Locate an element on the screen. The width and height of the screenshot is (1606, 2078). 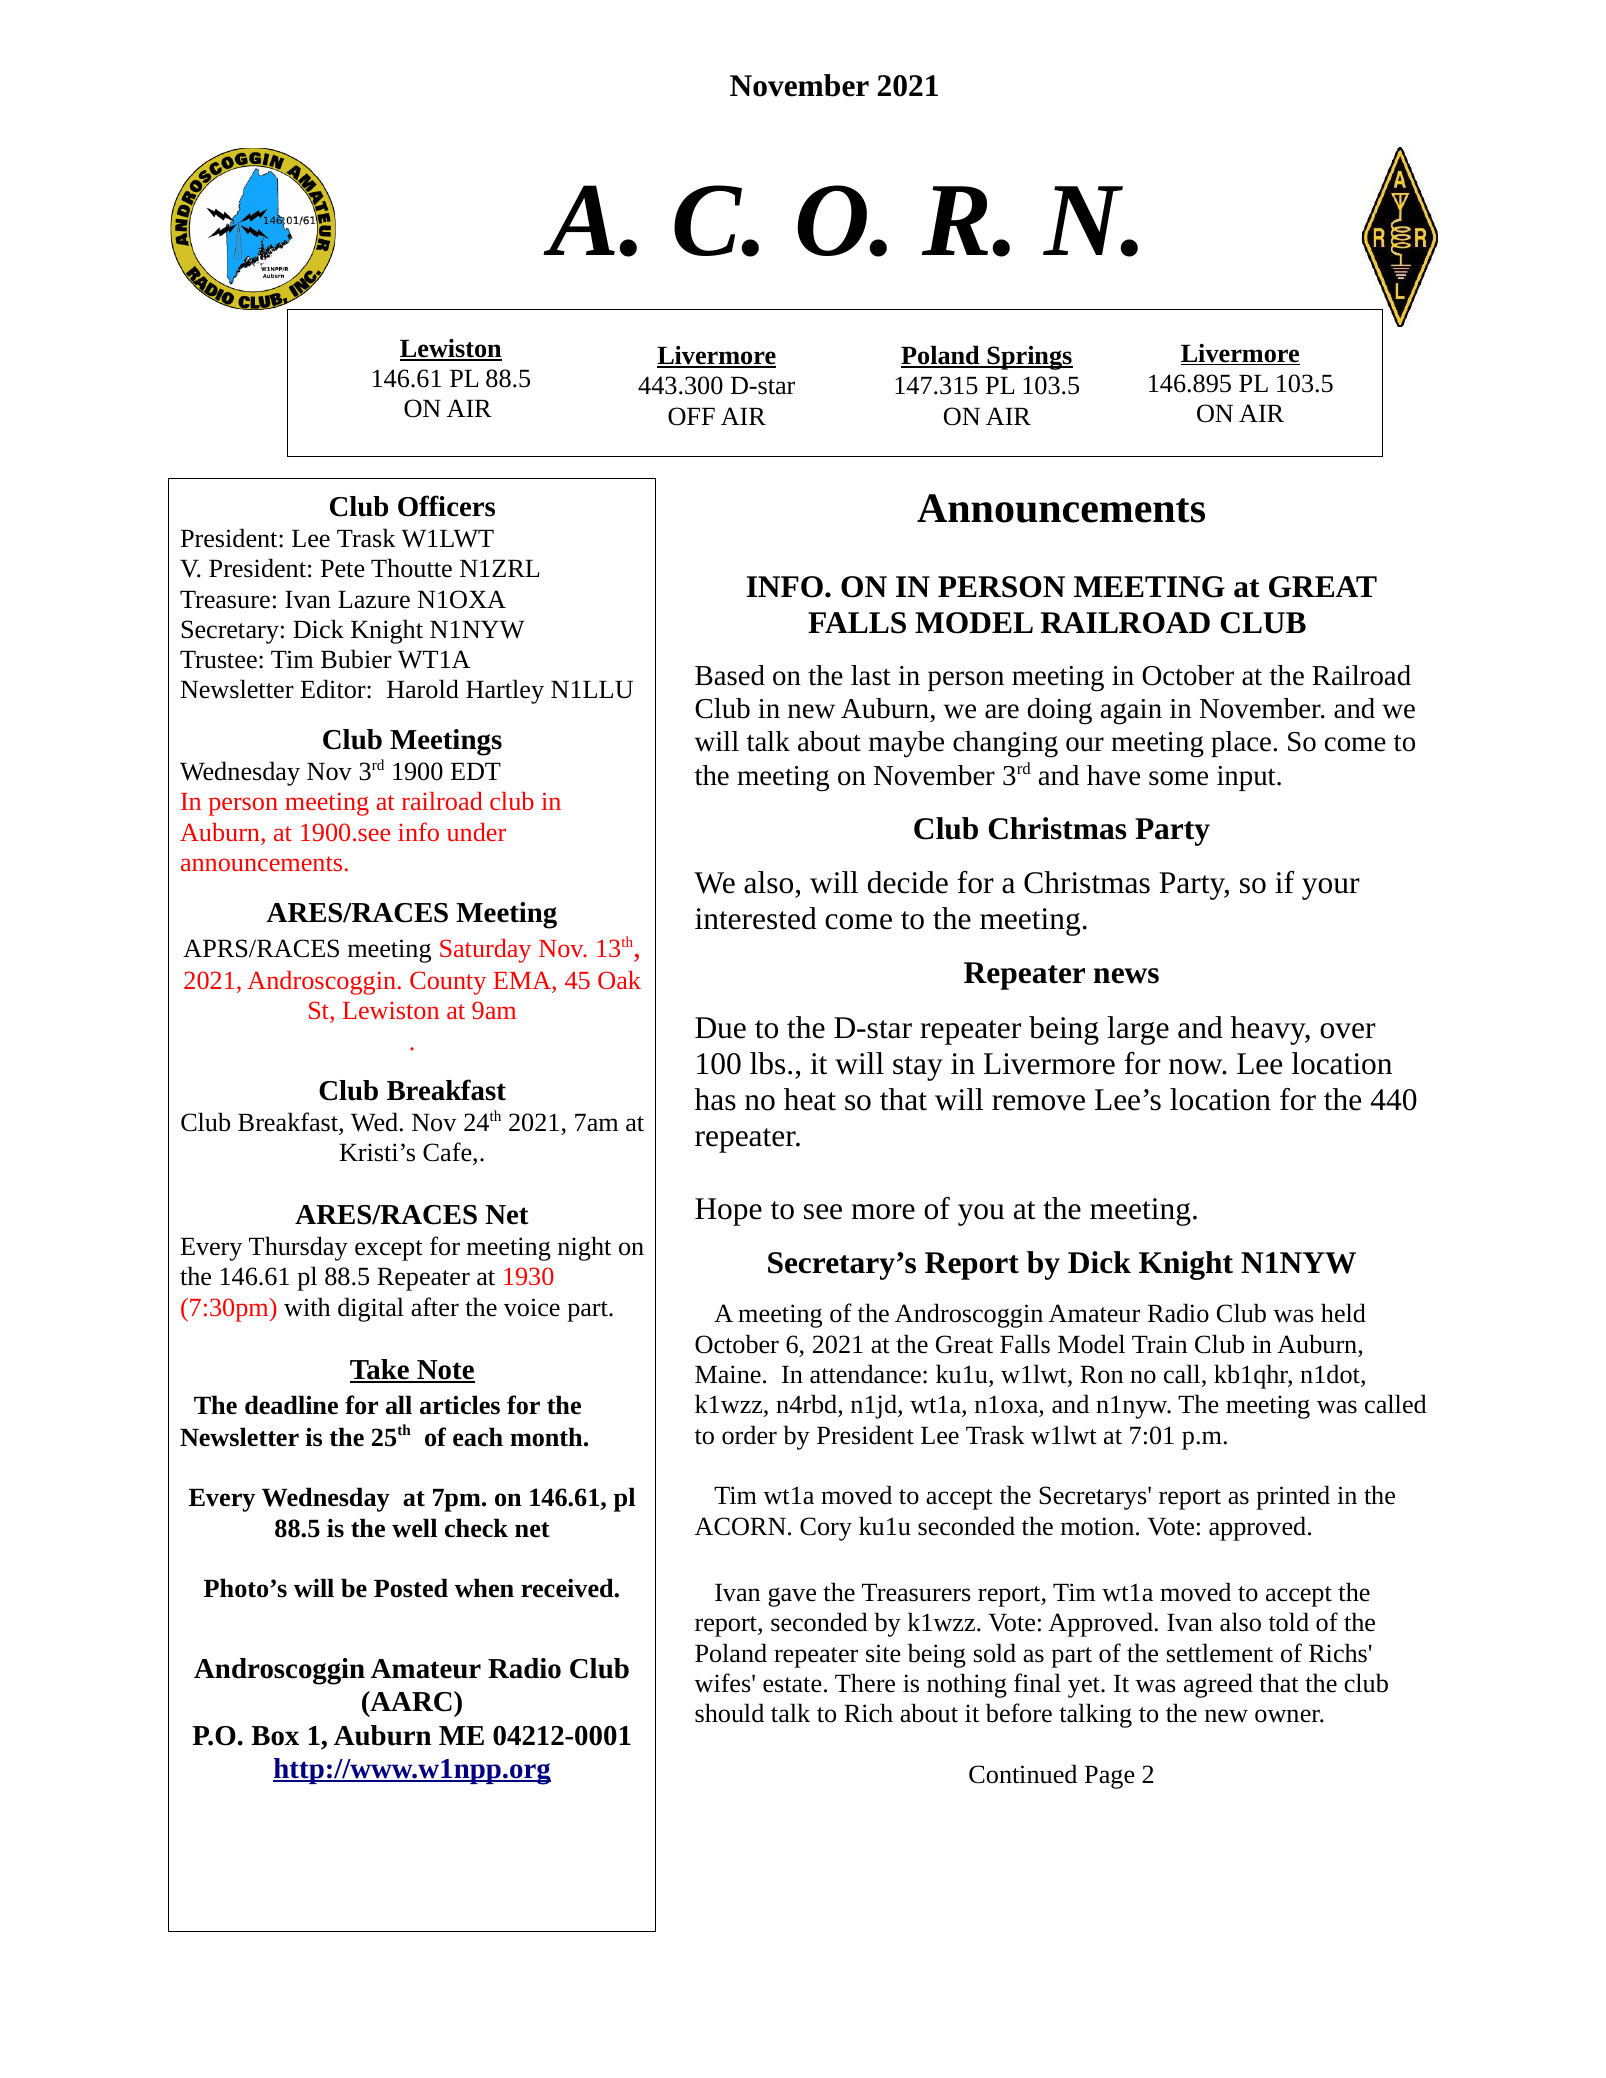
should is located at coordinates (729, 1713).
